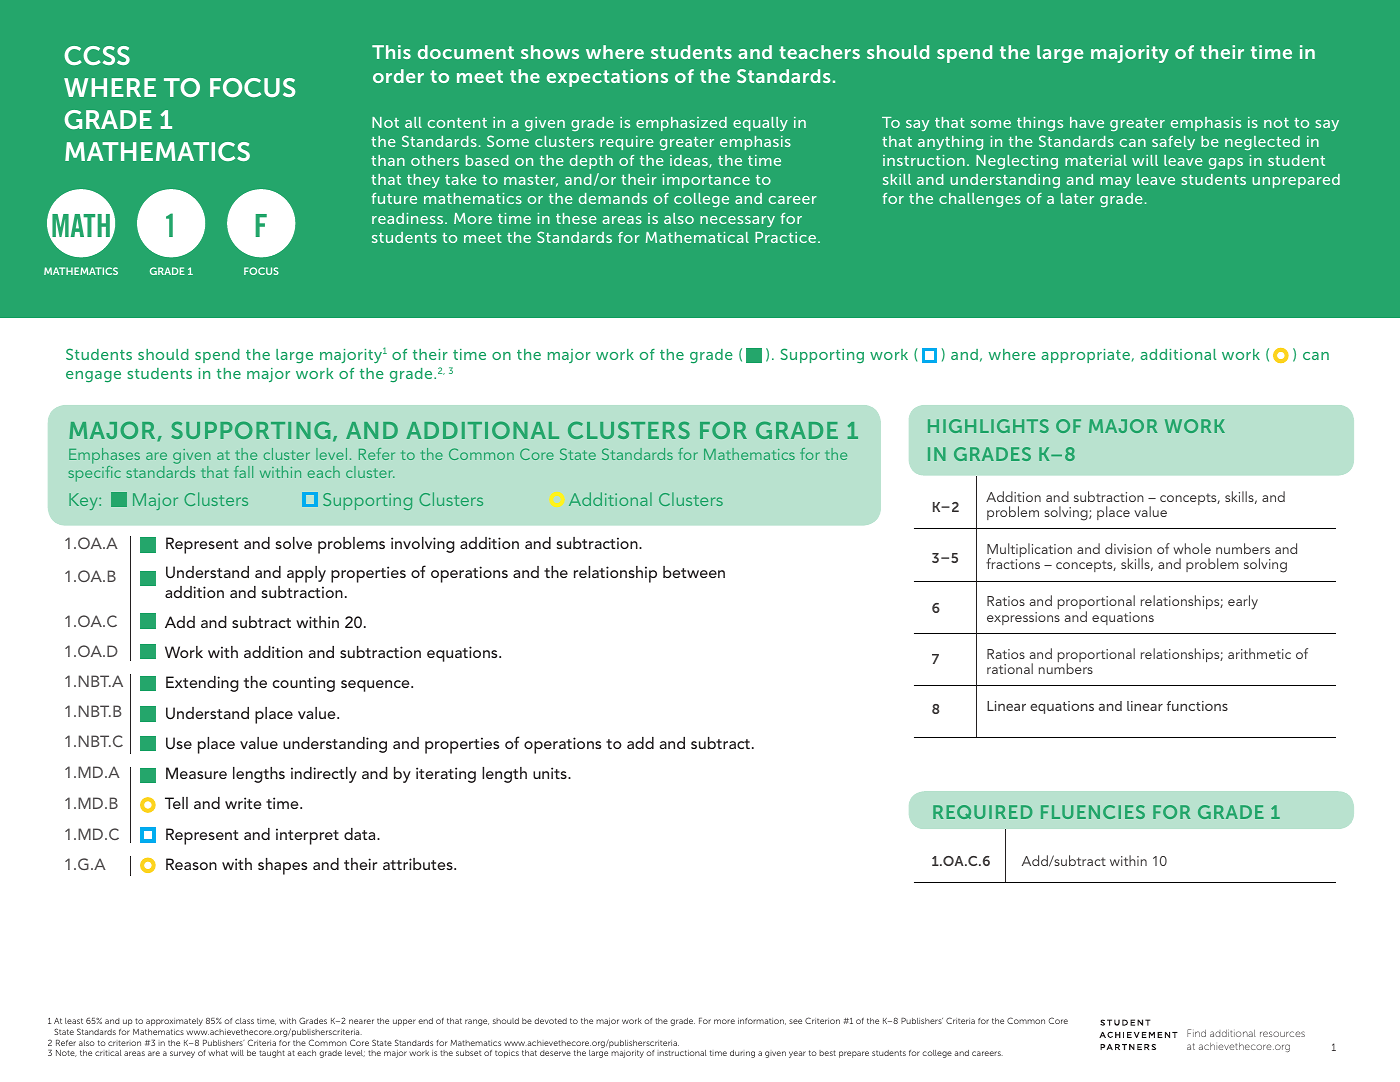  What do you see at coordinates (93, 376) in the image?
I see `engage` at bounding box center [93, 376].
